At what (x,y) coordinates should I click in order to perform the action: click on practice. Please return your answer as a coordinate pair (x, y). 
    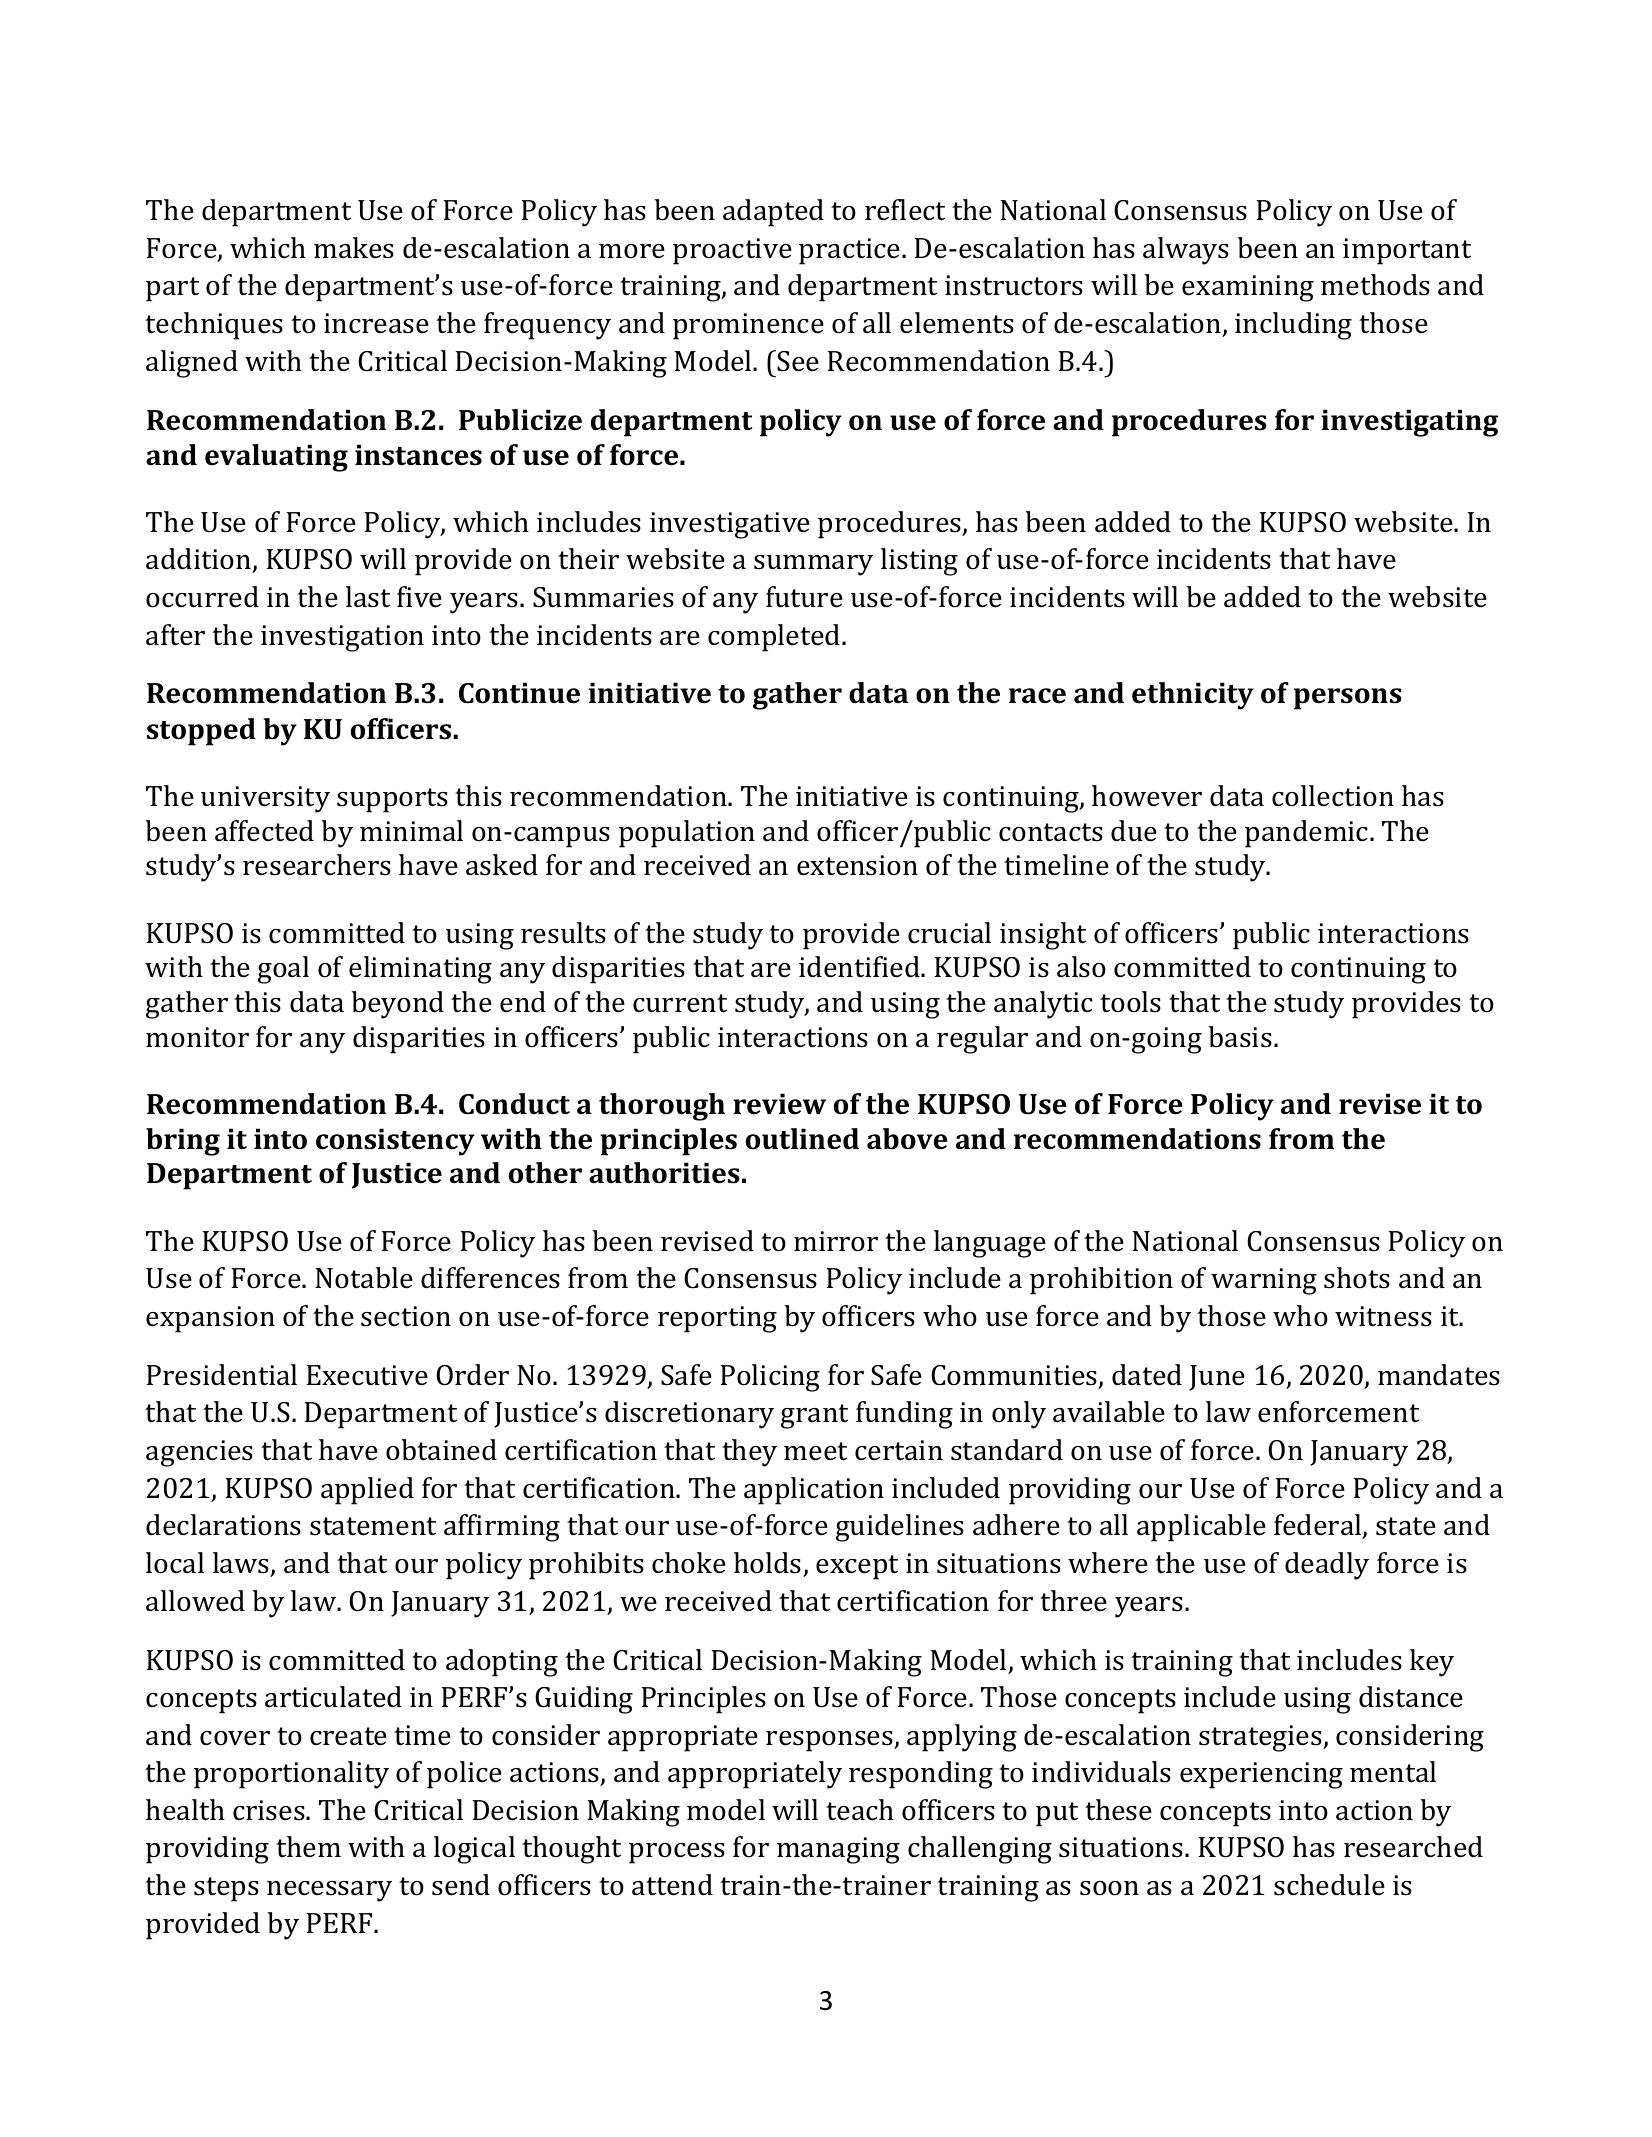
    Looking at the image, I should click on (851, 251).
